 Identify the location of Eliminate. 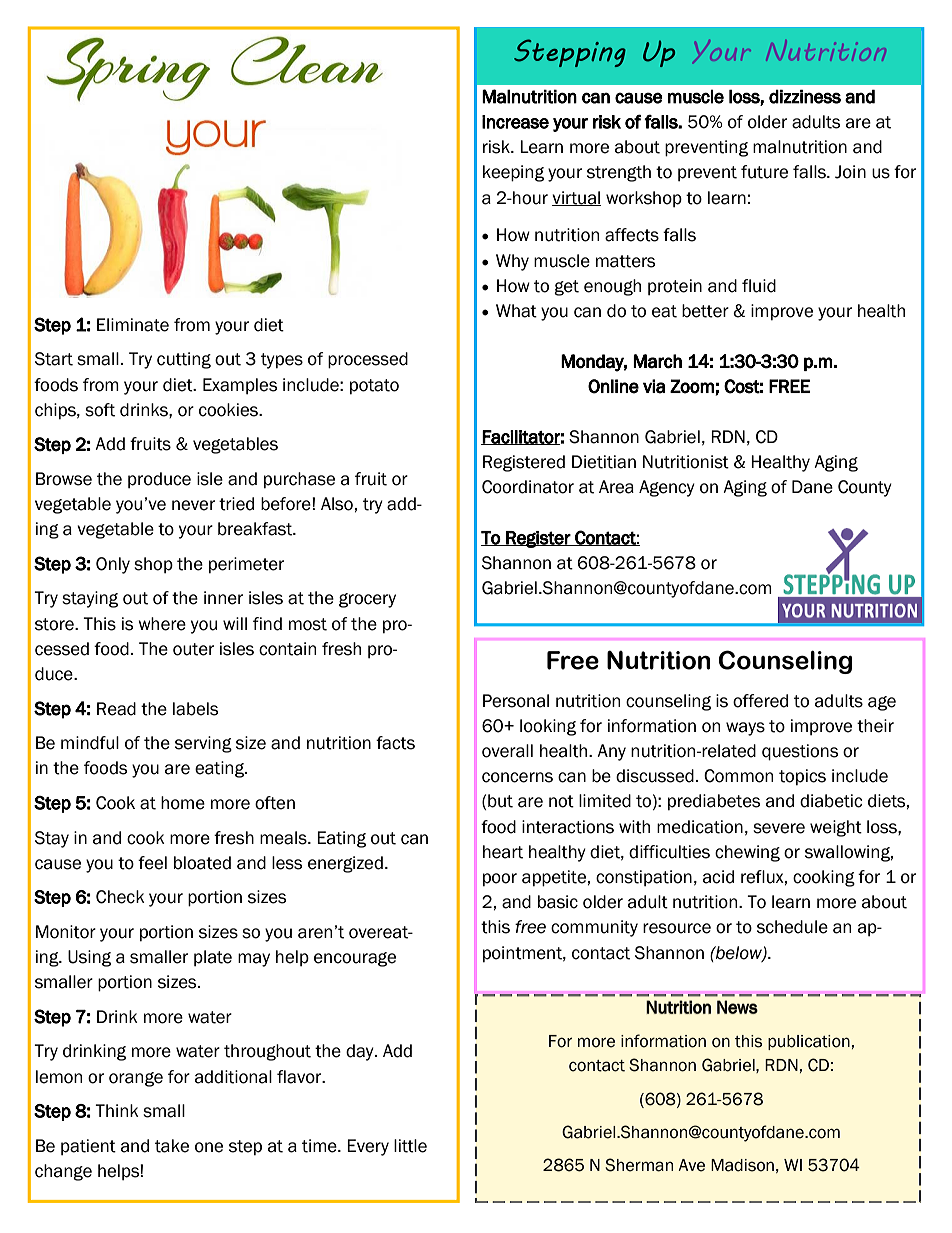
(133, 325).
